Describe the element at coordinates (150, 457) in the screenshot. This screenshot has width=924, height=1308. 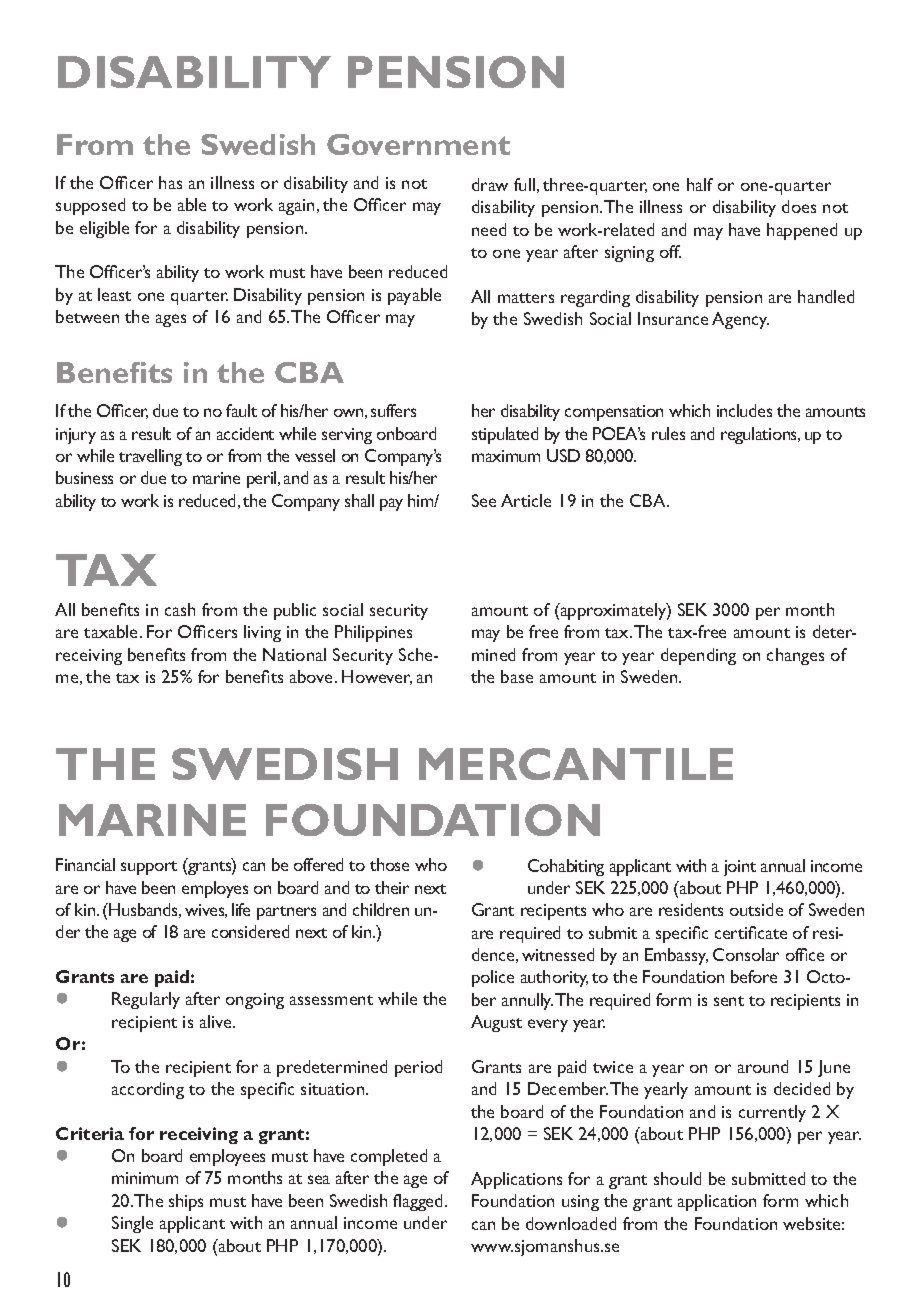
I see `travelling` at that location.
